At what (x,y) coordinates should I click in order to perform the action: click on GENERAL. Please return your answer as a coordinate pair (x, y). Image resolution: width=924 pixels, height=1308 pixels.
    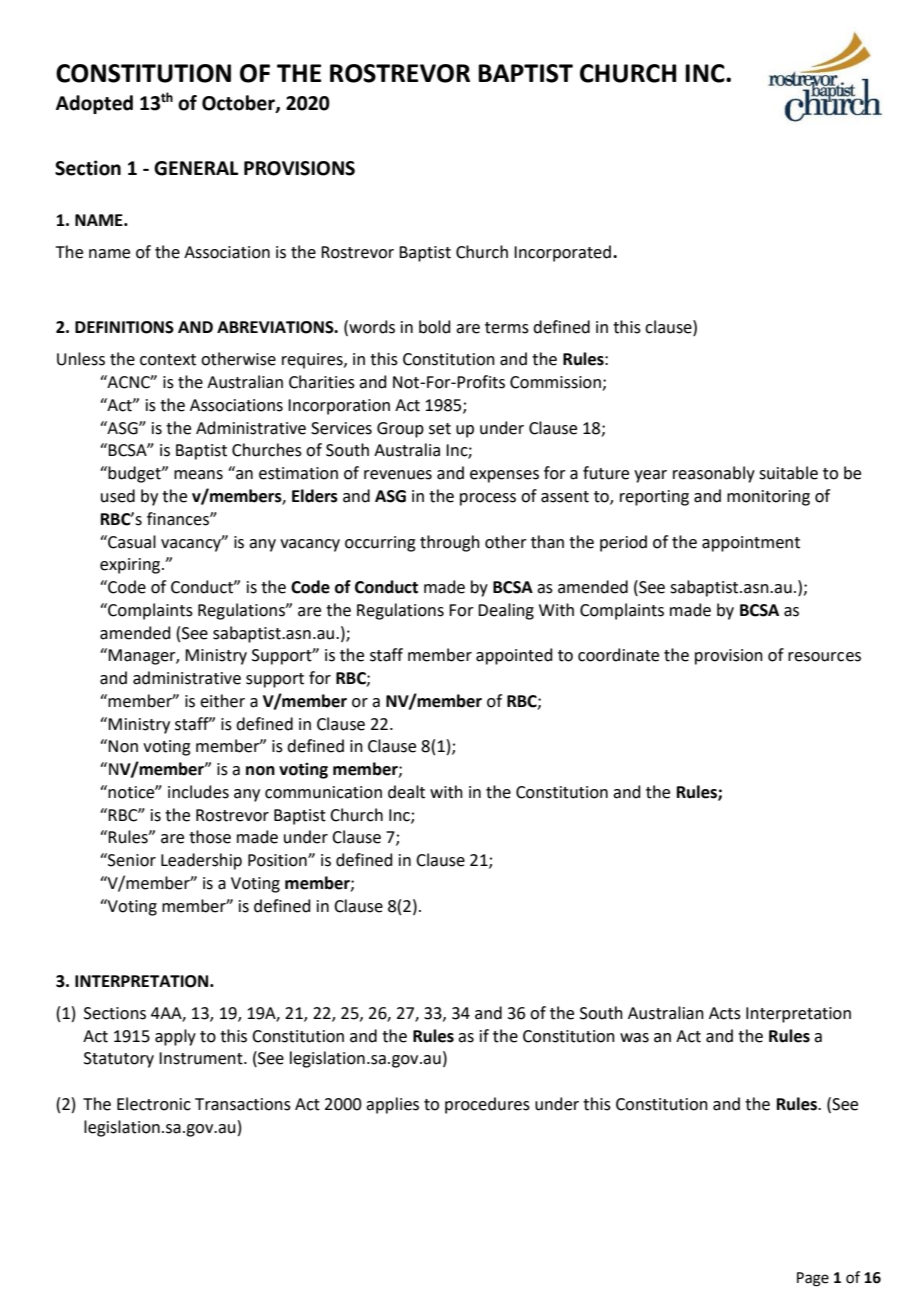
    Looking at the image, I should click on (196, 168).
